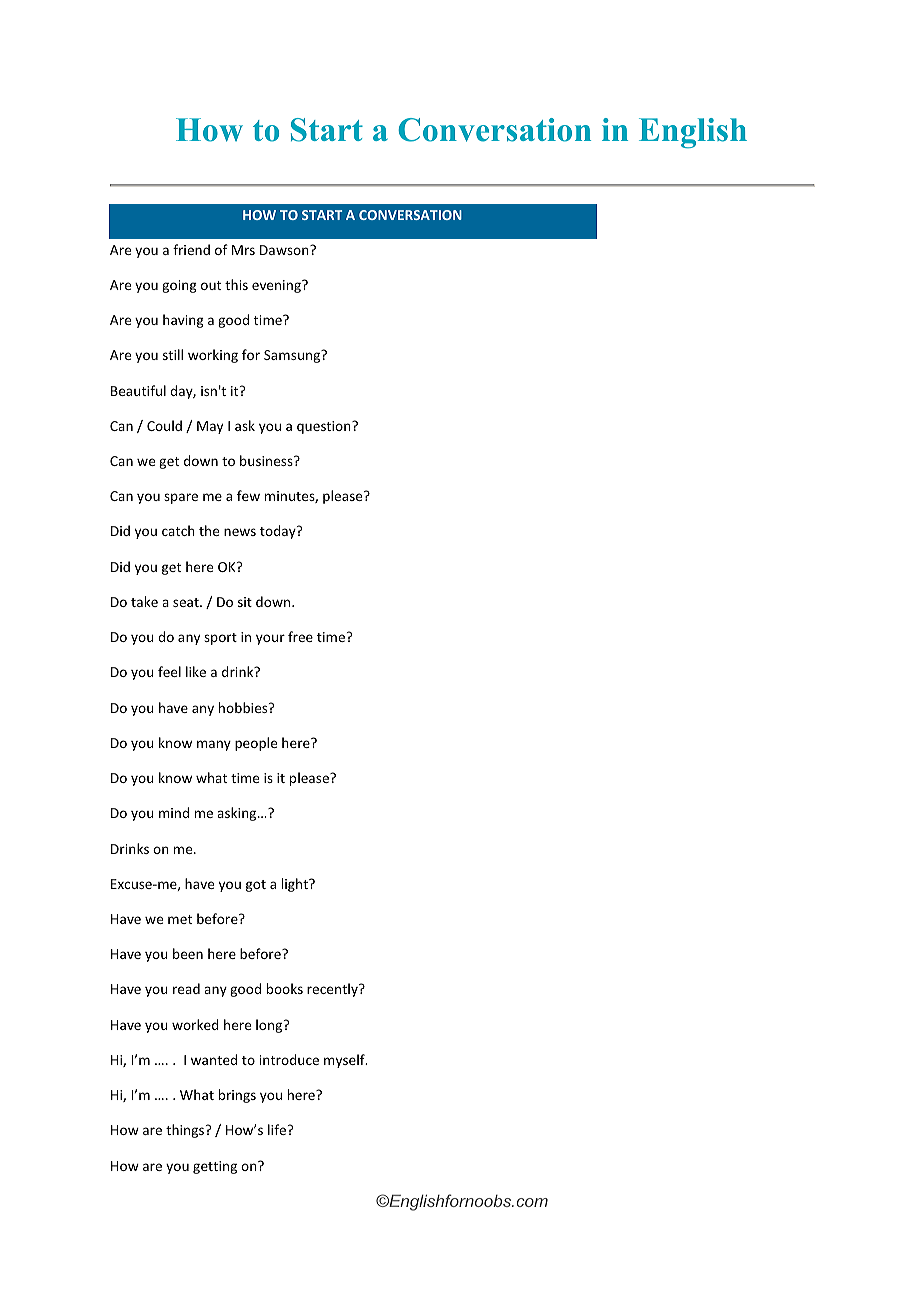 This image has width=924, height=1308. What do you see at coordinates (236, 284) in the image?
I see `this` at bounding box center [236, 284].
